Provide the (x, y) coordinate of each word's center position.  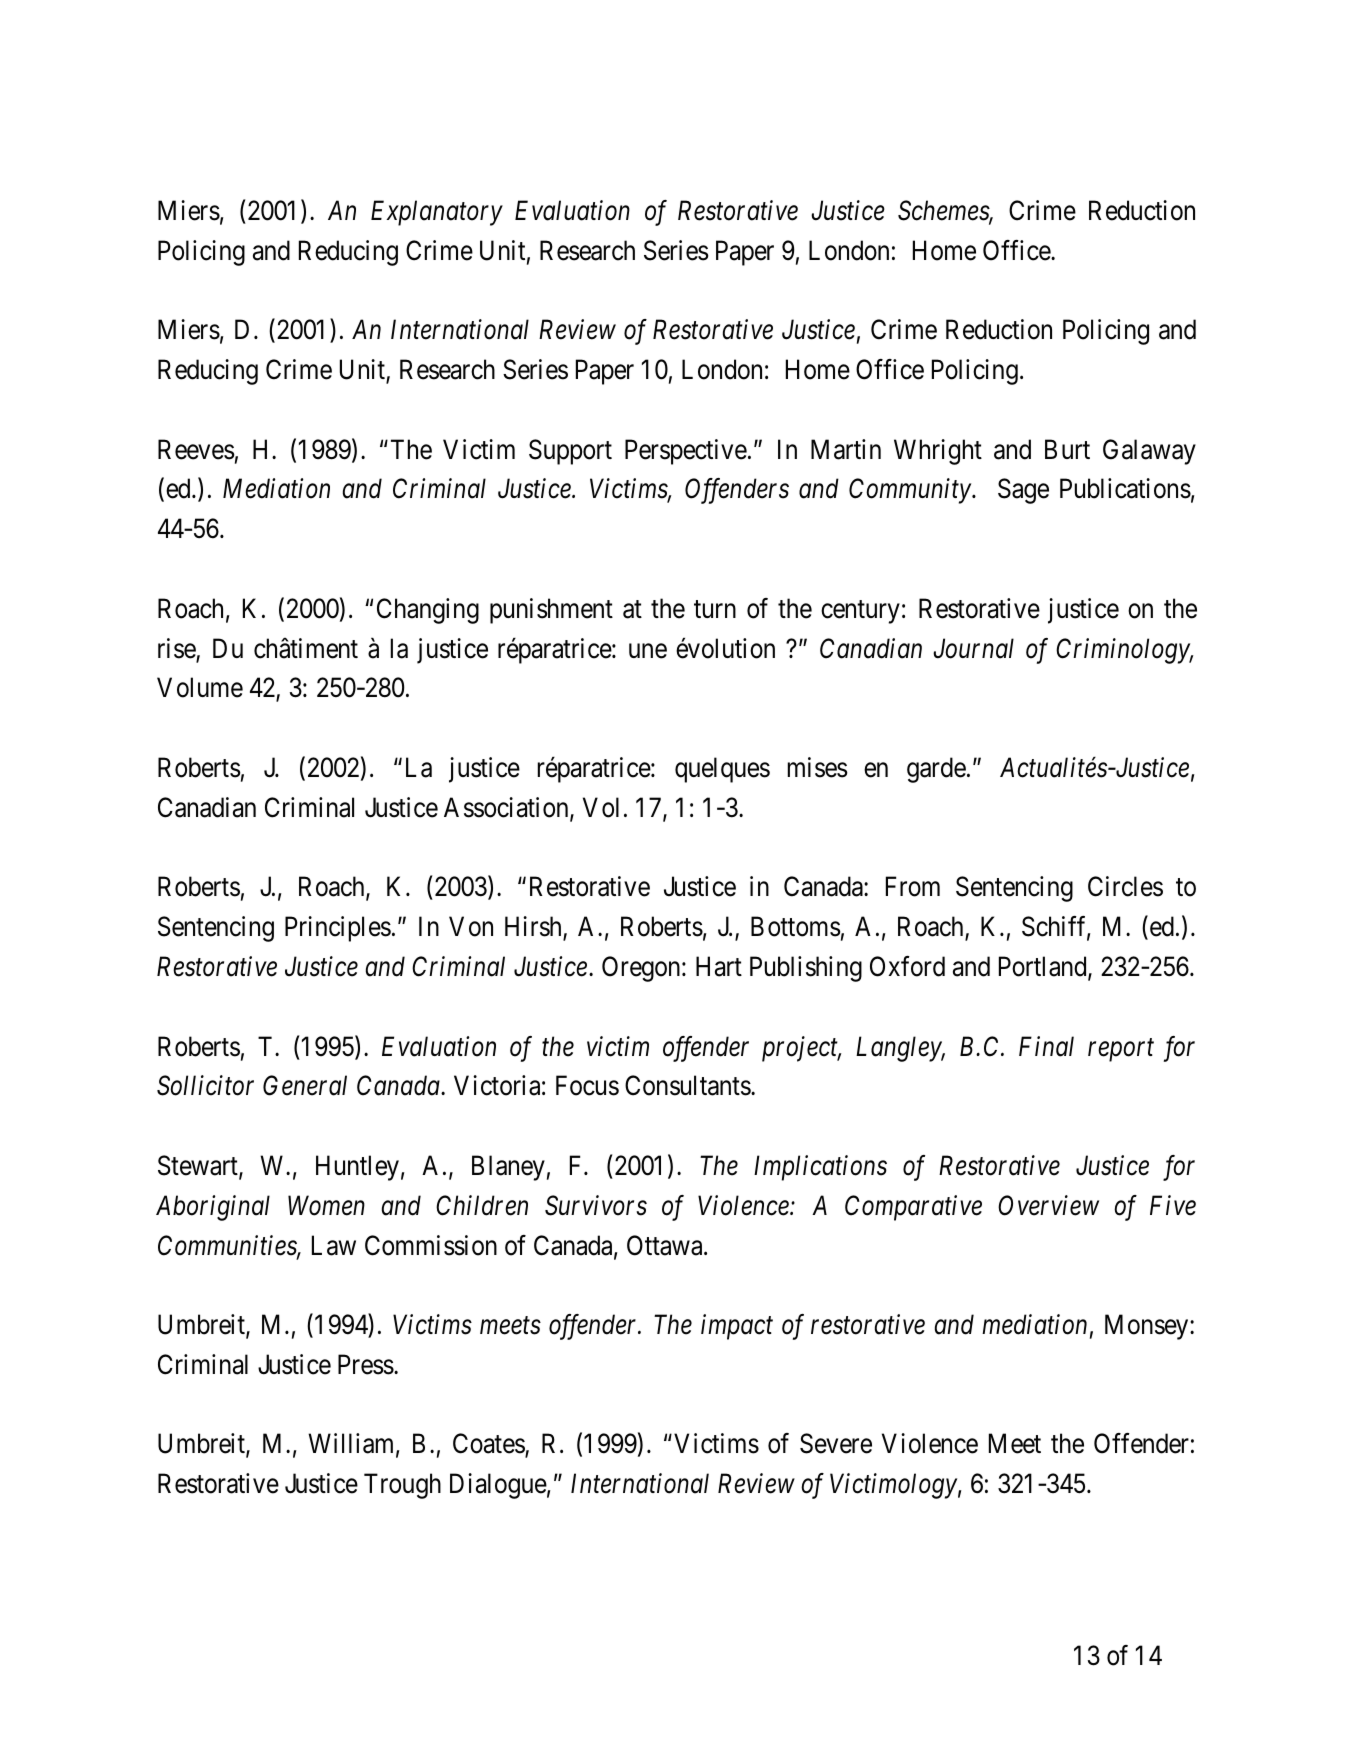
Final (1046, 1046)
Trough (402, 1486)
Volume (200, 687)
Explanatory (437, 213)
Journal (973, 648)
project (801, 1049)
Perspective (686, 452)
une (648, 651)
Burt (1067, 449)
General (305, 1085)
